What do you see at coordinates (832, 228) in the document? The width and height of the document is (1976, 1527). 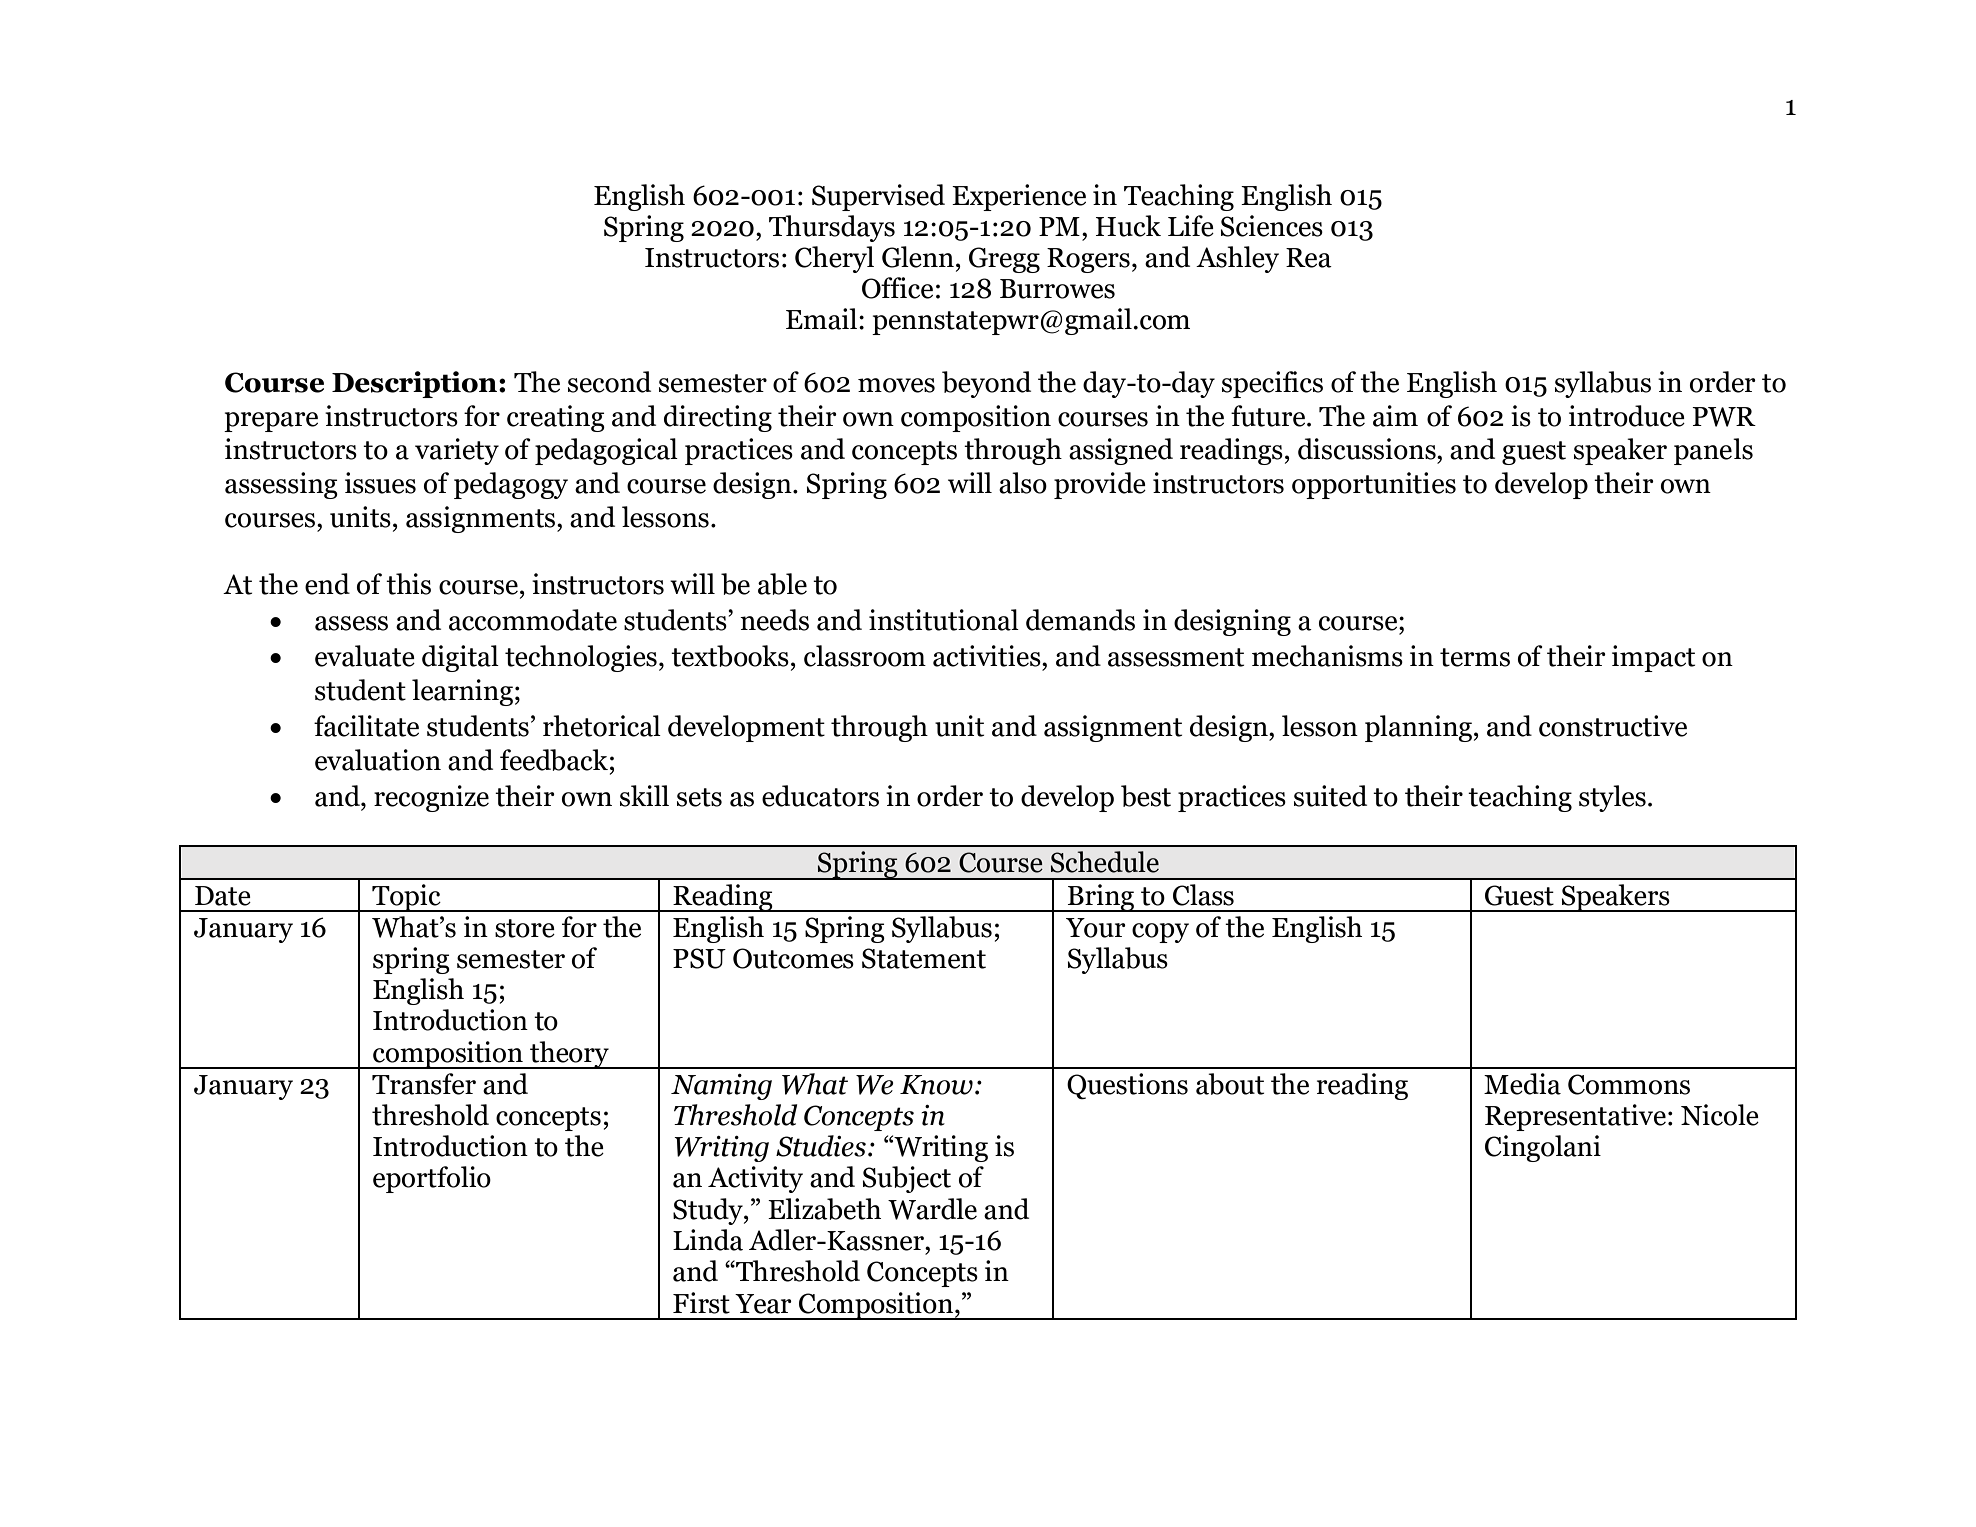 I see `Thursdays` at bounding box center [832, 228].
